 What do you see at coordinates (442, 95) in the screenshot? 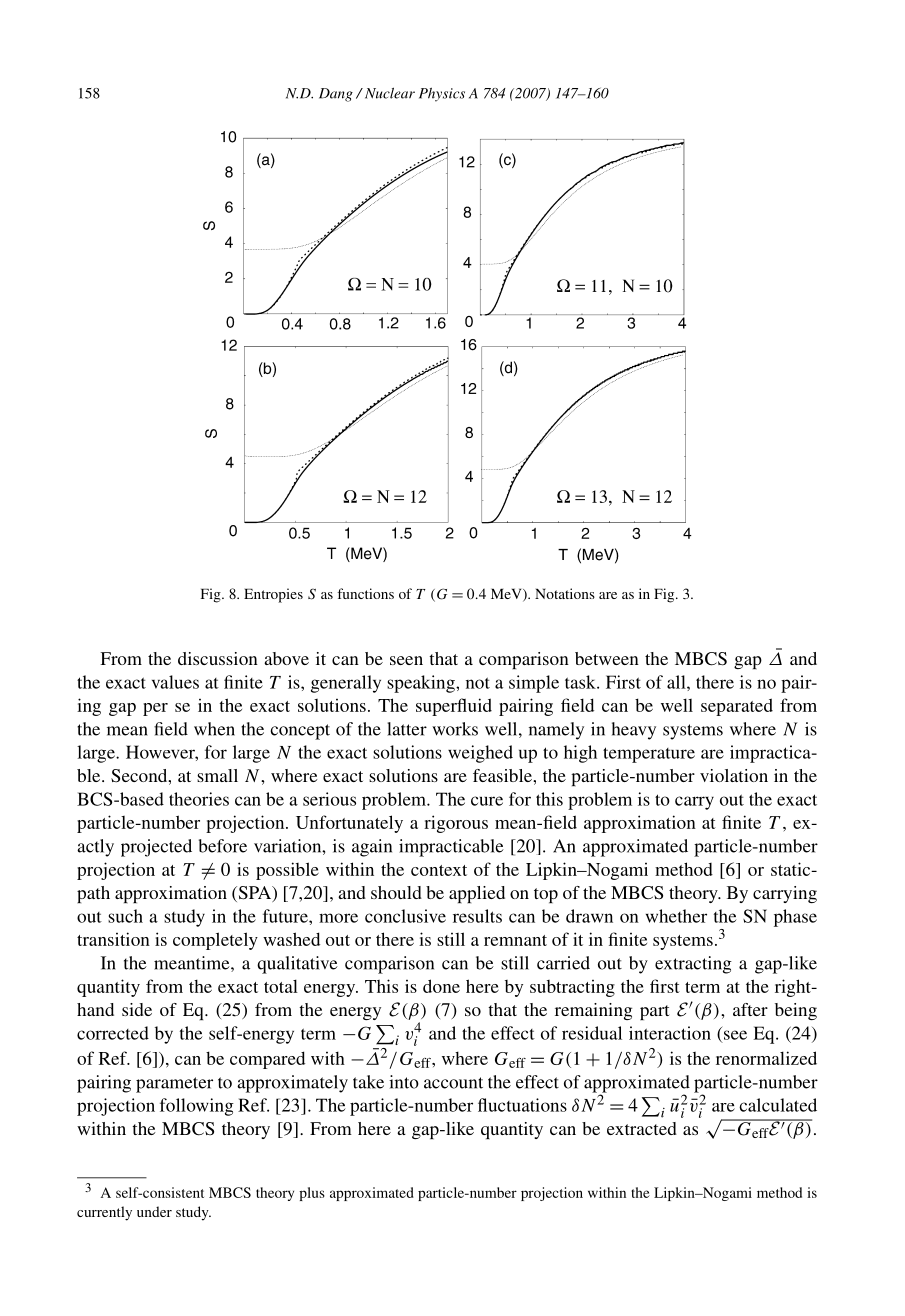
I see `Physics` at bounding box center [442, 95].
